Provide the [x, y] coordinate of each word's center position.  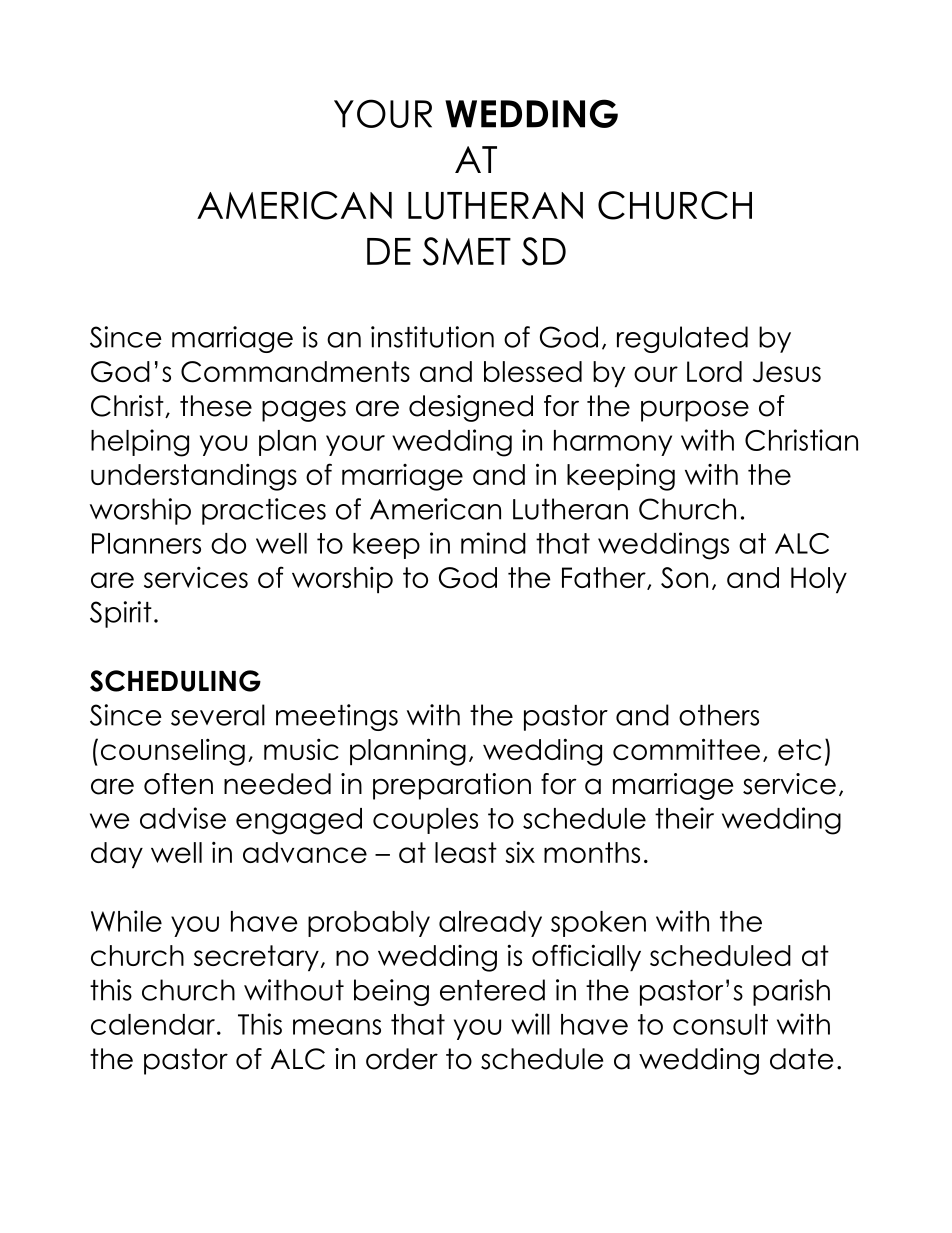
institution [432, 337]
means [337, 1027]
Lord [714, 371]
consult [720, 1024]
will [530, 1024]
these [216, 406]
